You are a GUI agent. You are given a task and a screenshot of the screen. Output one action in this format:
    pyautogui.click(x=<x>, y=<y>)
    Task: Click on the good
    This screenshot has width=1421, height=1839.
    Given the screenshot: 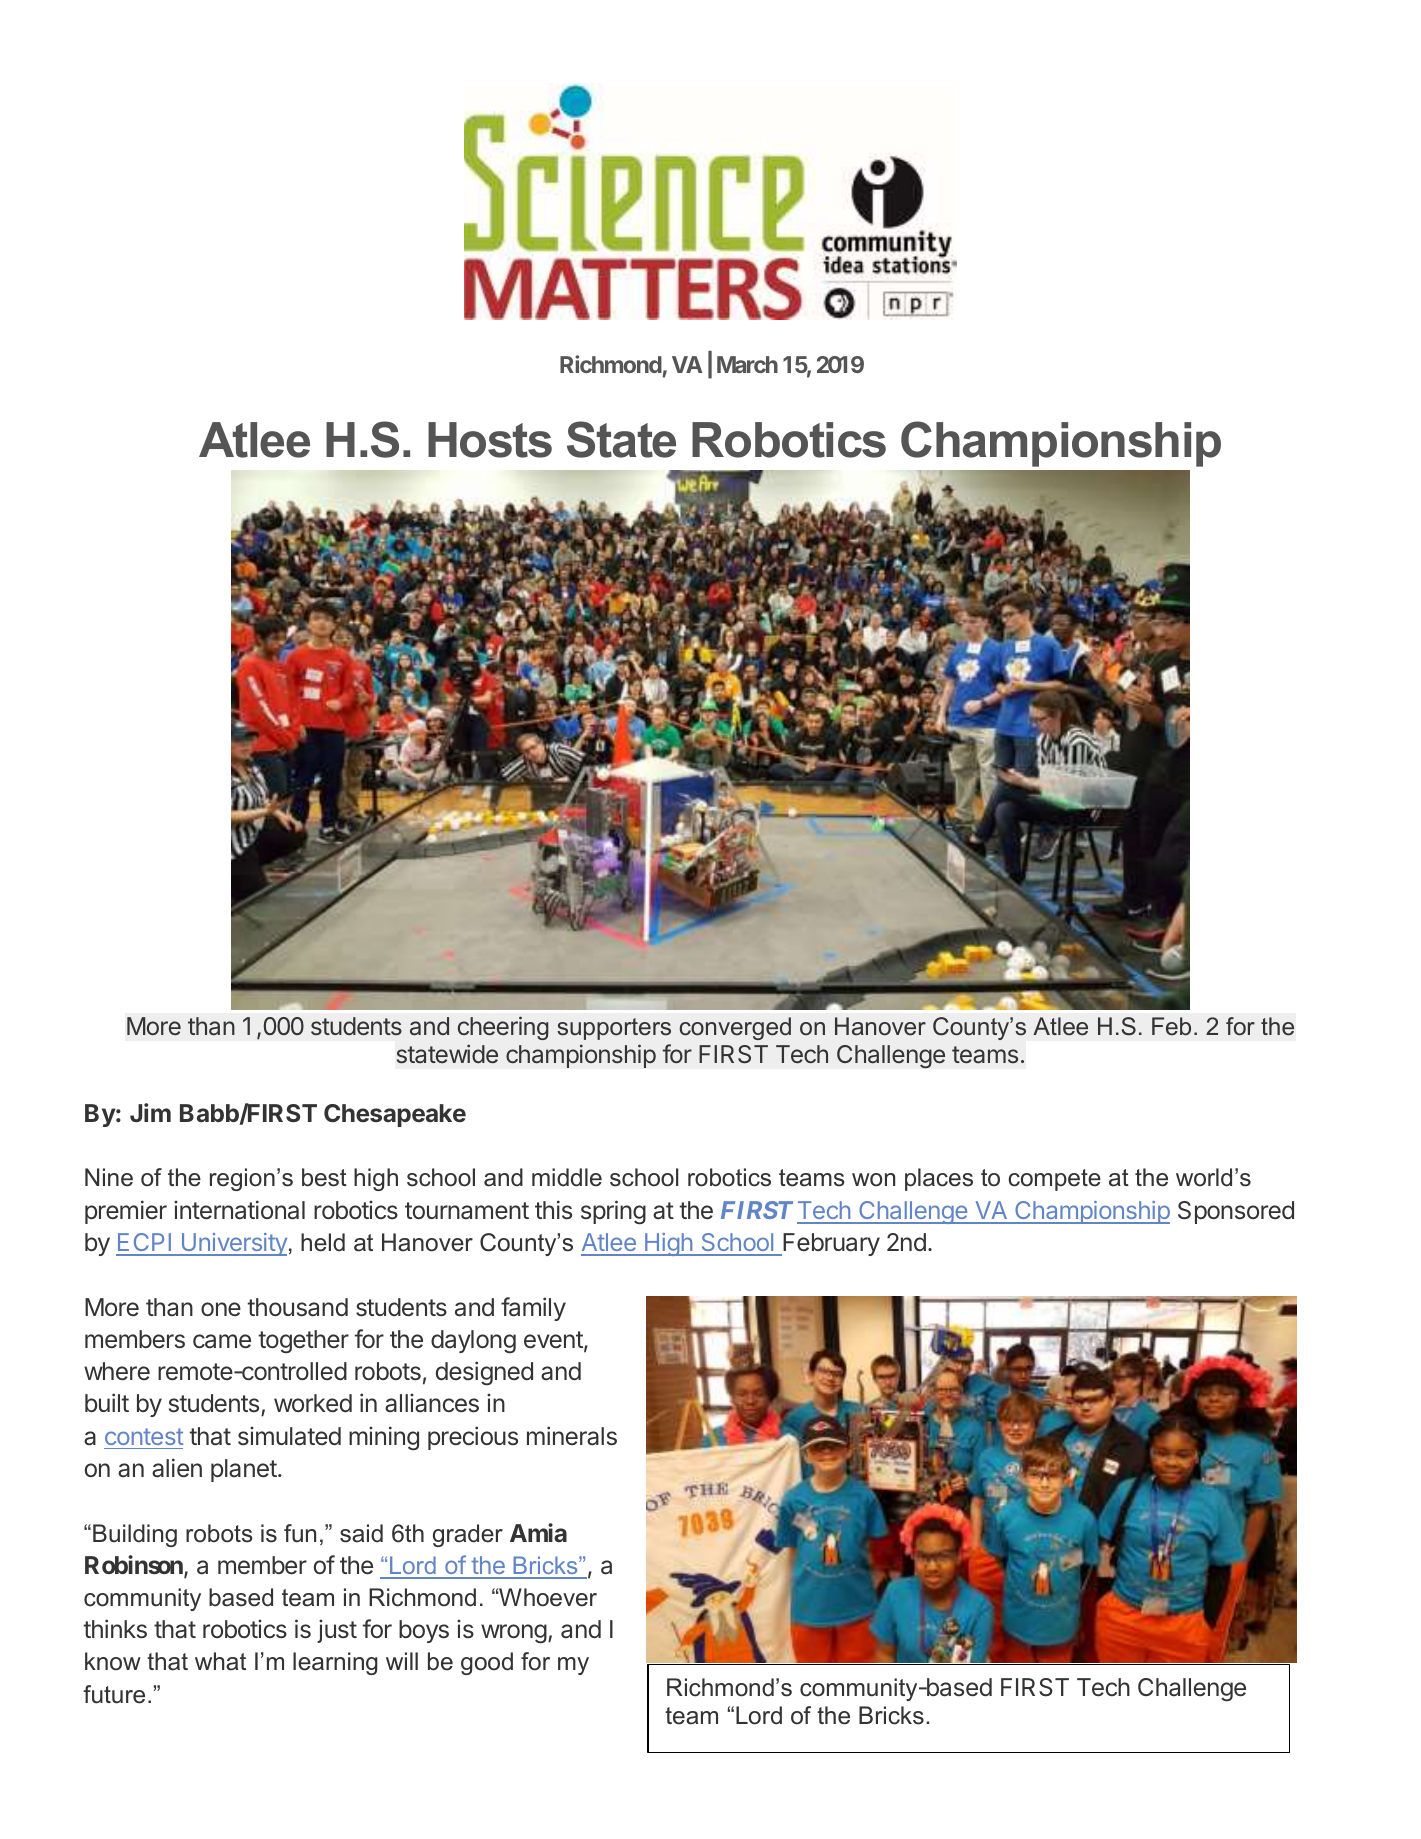 What is the action you would take?
    pyautogui.click(x=487, y=1663)
